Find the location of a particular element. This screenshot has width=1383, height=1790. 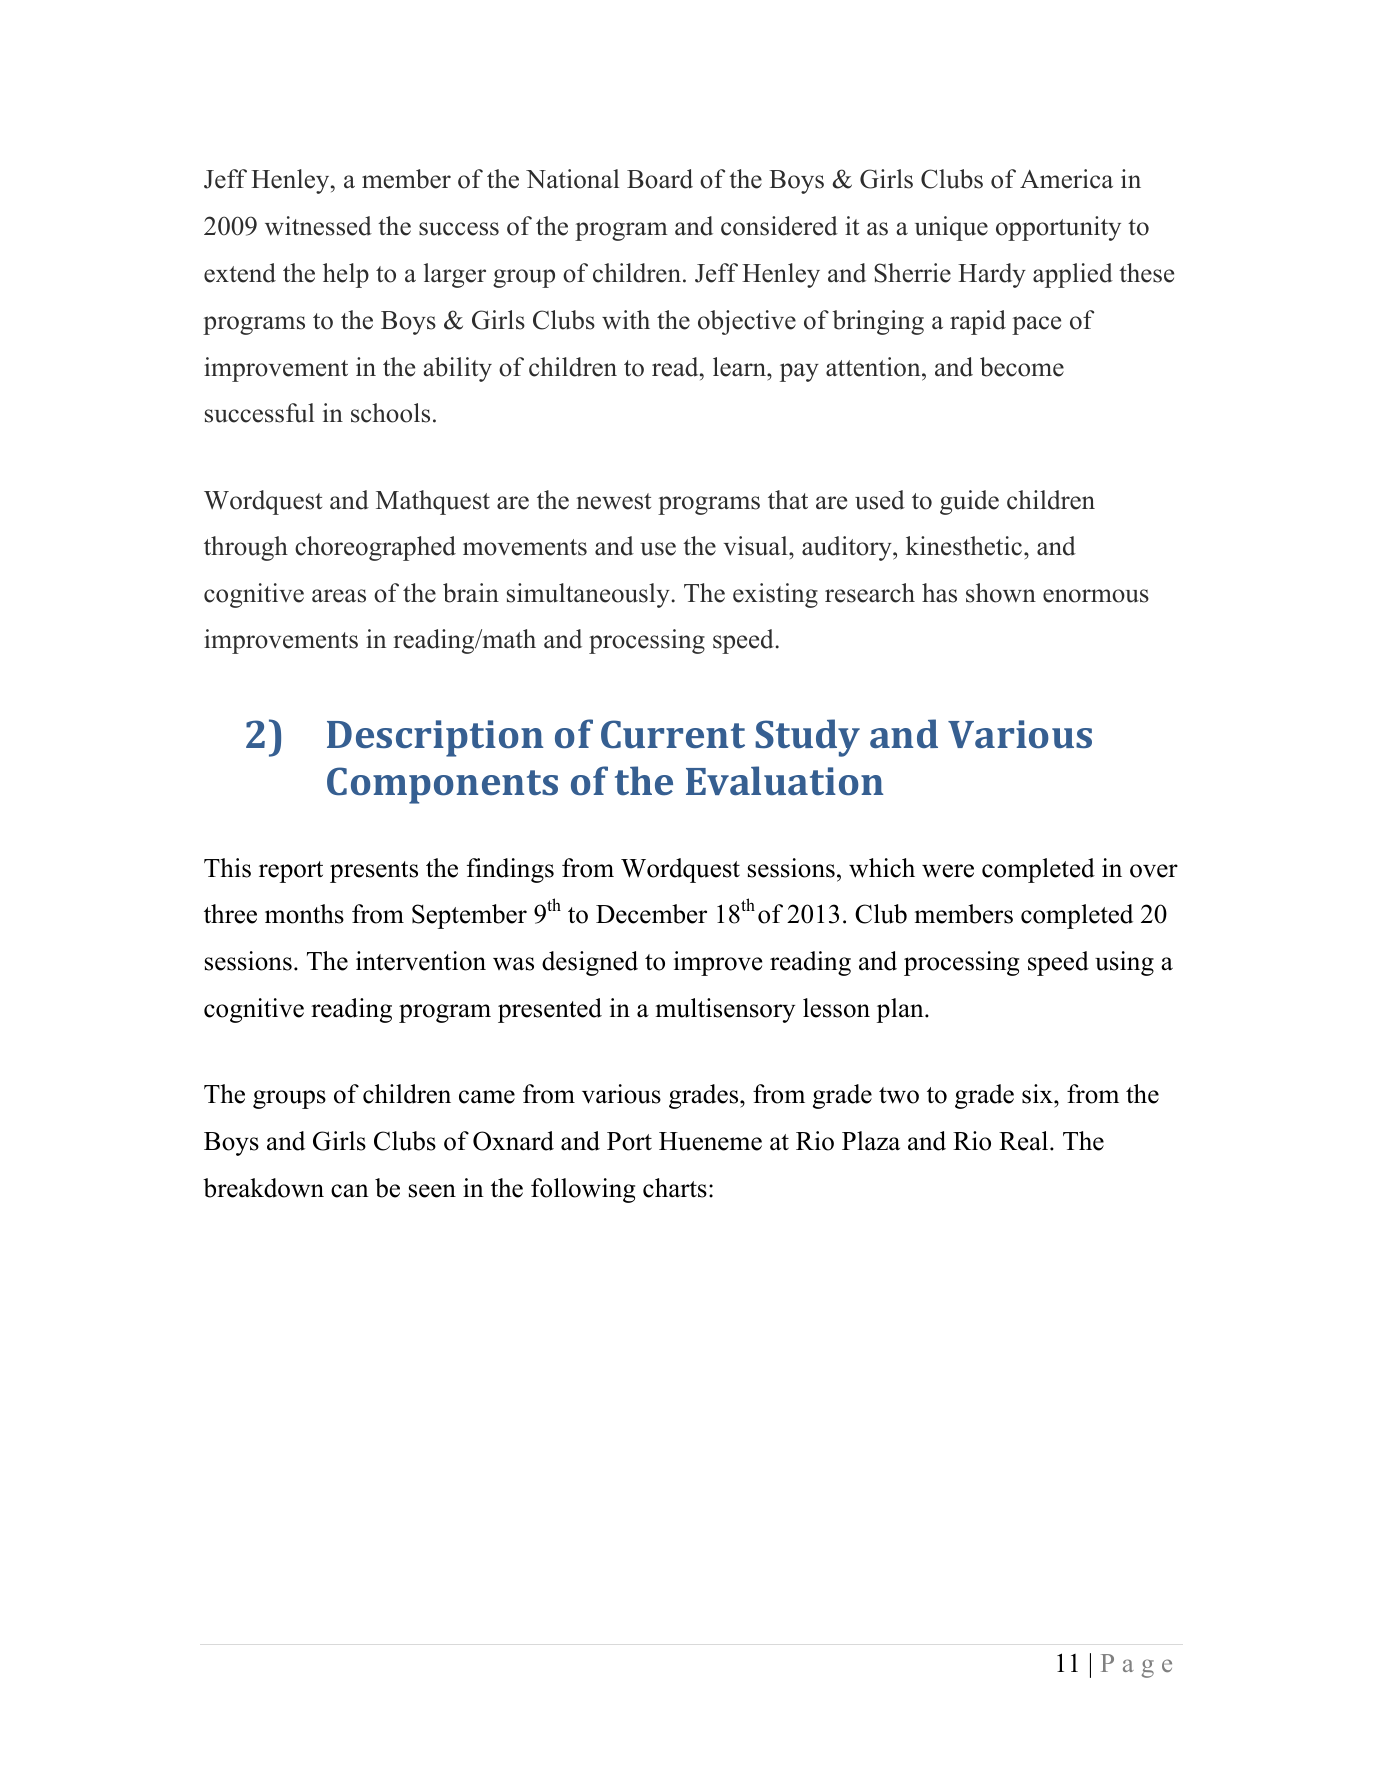

areas is located at coordinates (339, 596).
